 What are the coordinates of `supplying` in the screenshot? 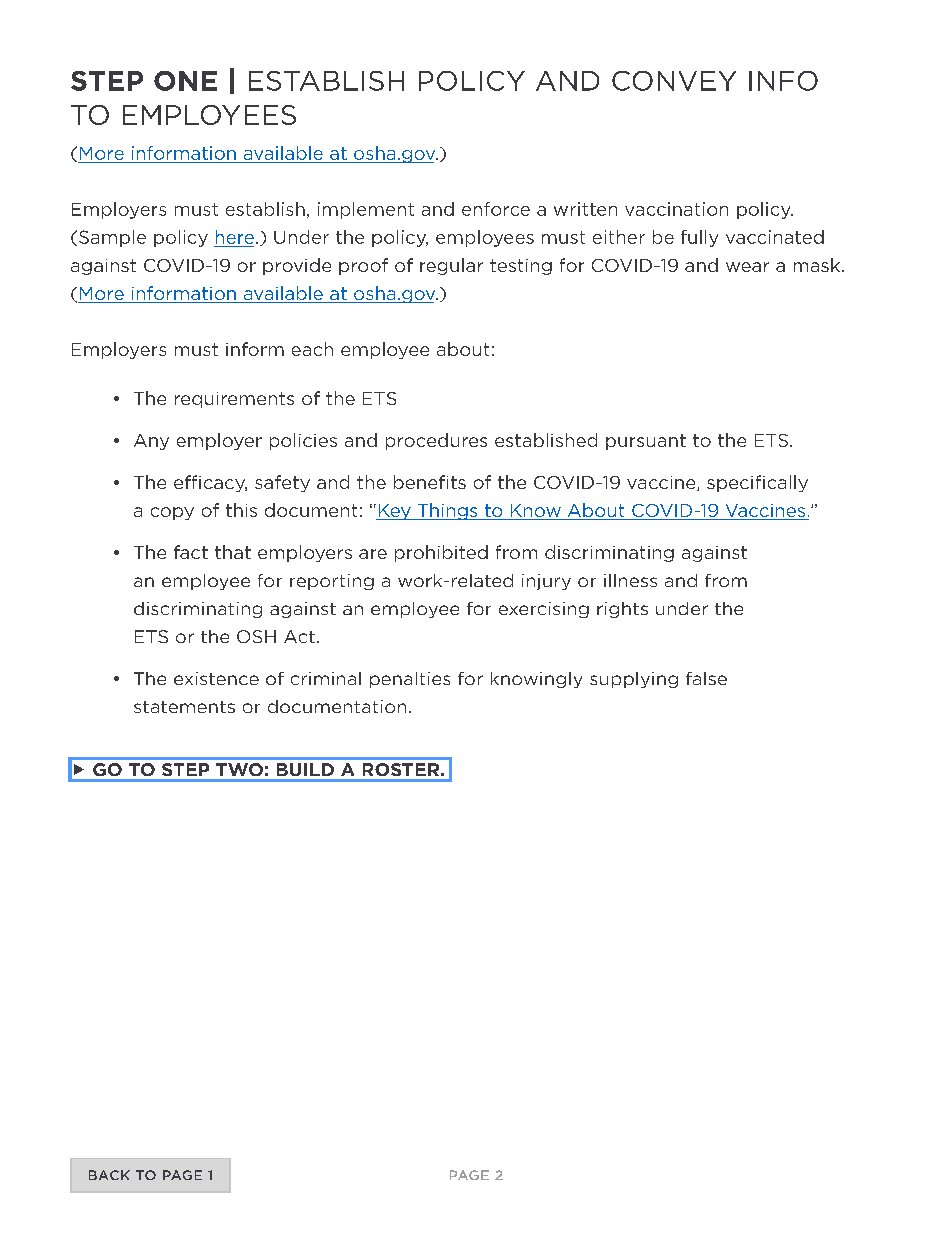 It's located at (634, 680).
